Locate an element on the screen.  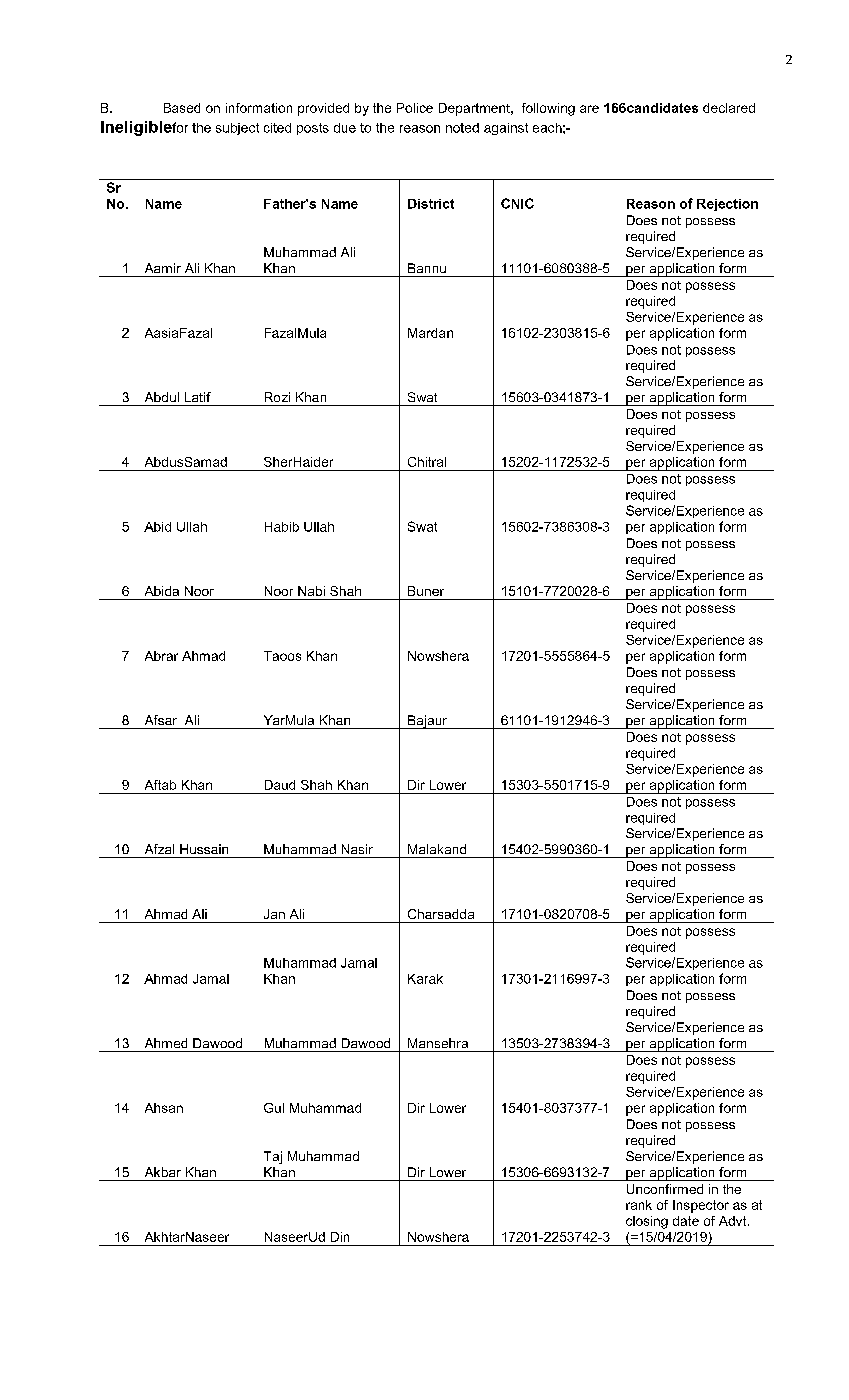
Chitral is located at coordinates (427, 462).
